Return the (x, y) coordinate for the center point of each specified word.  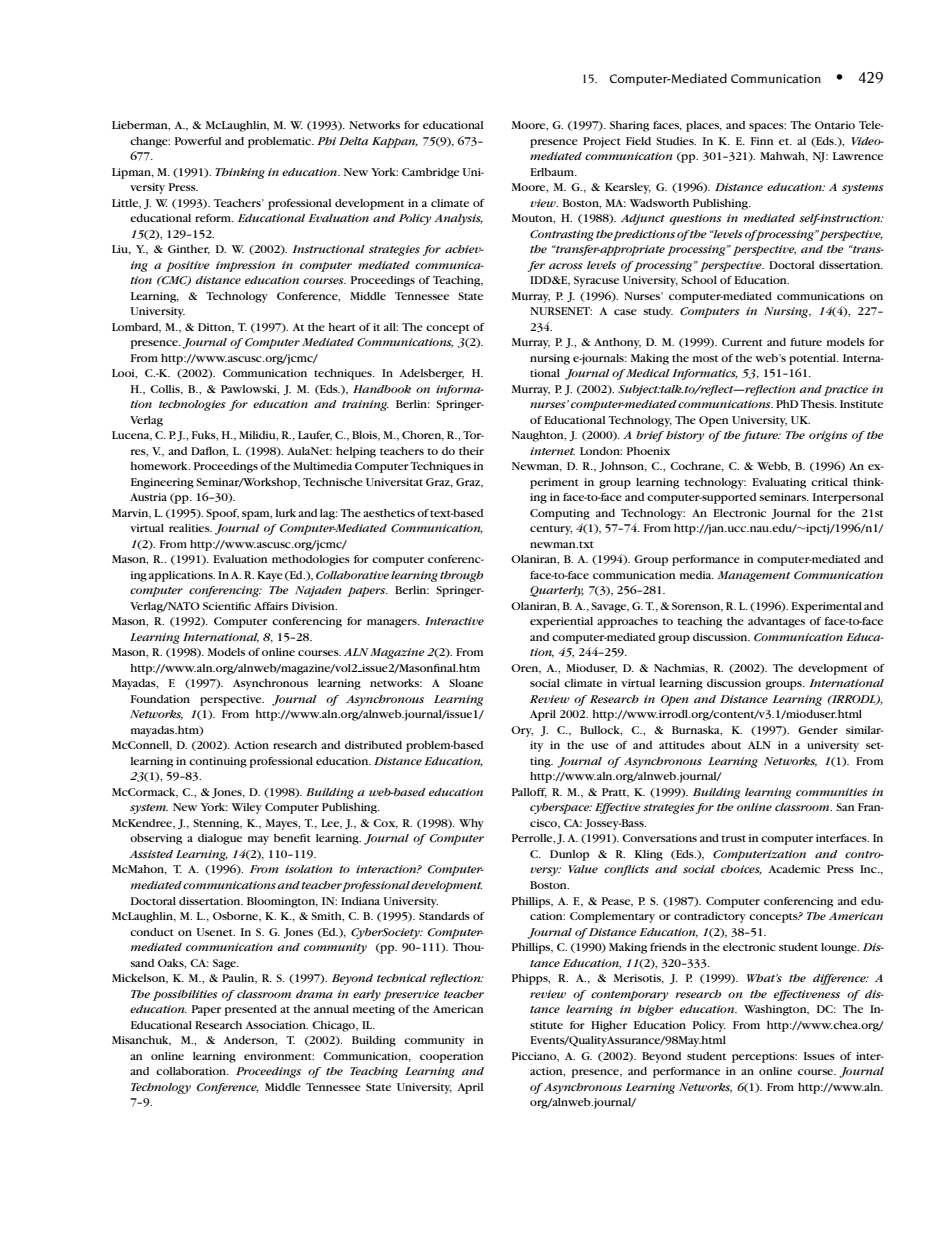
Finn (762, 141)
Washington (776, 1010)
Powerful (198, 141)
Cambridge (430, 173)
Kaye (270, 576)
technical (402, 978)
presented (250, 1010)
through (461, 576)
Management (754, 576)
